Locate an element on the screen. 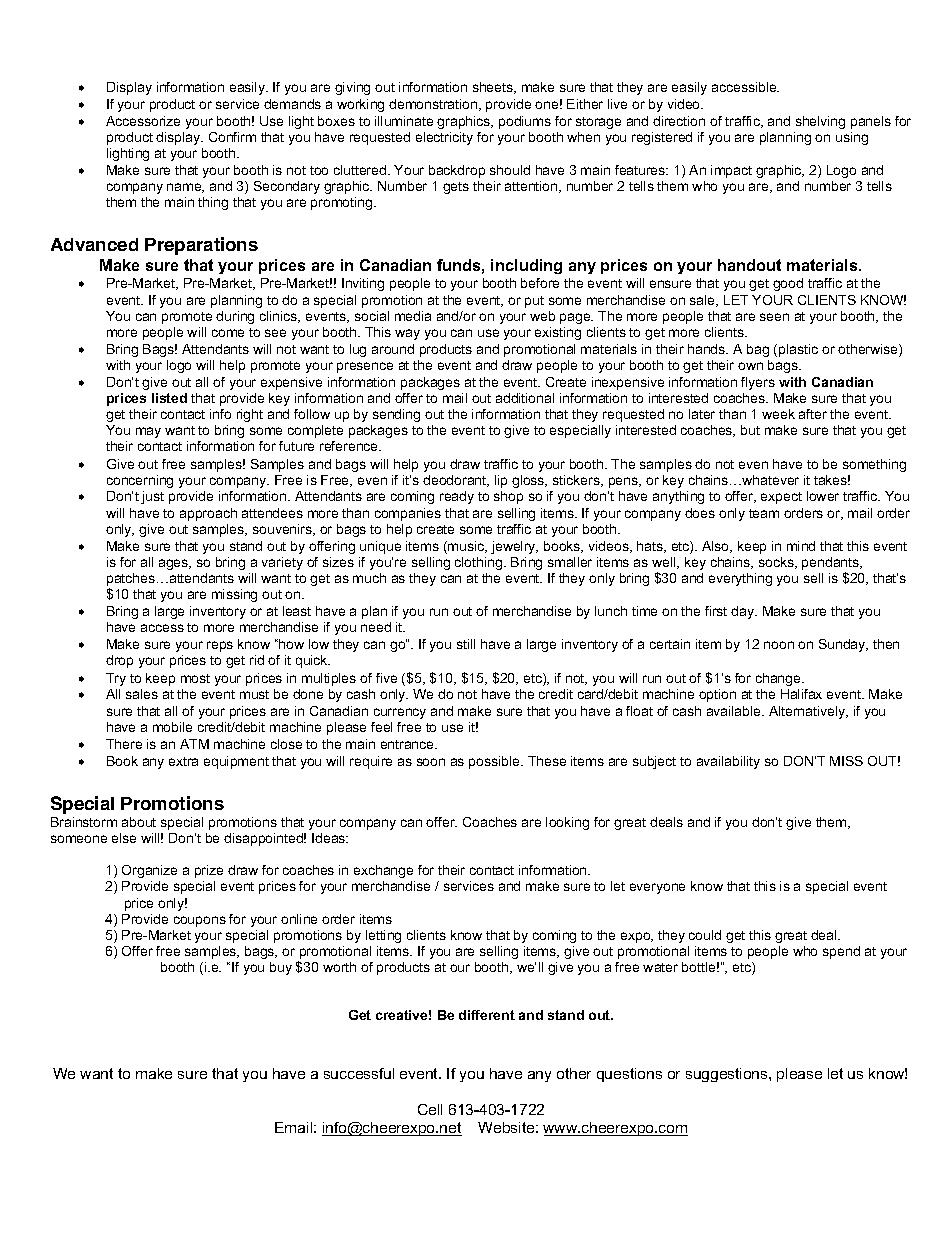 Image resolution: width=952 pixels, height=1233 pixels. most is located at coordinates (195, 678).
